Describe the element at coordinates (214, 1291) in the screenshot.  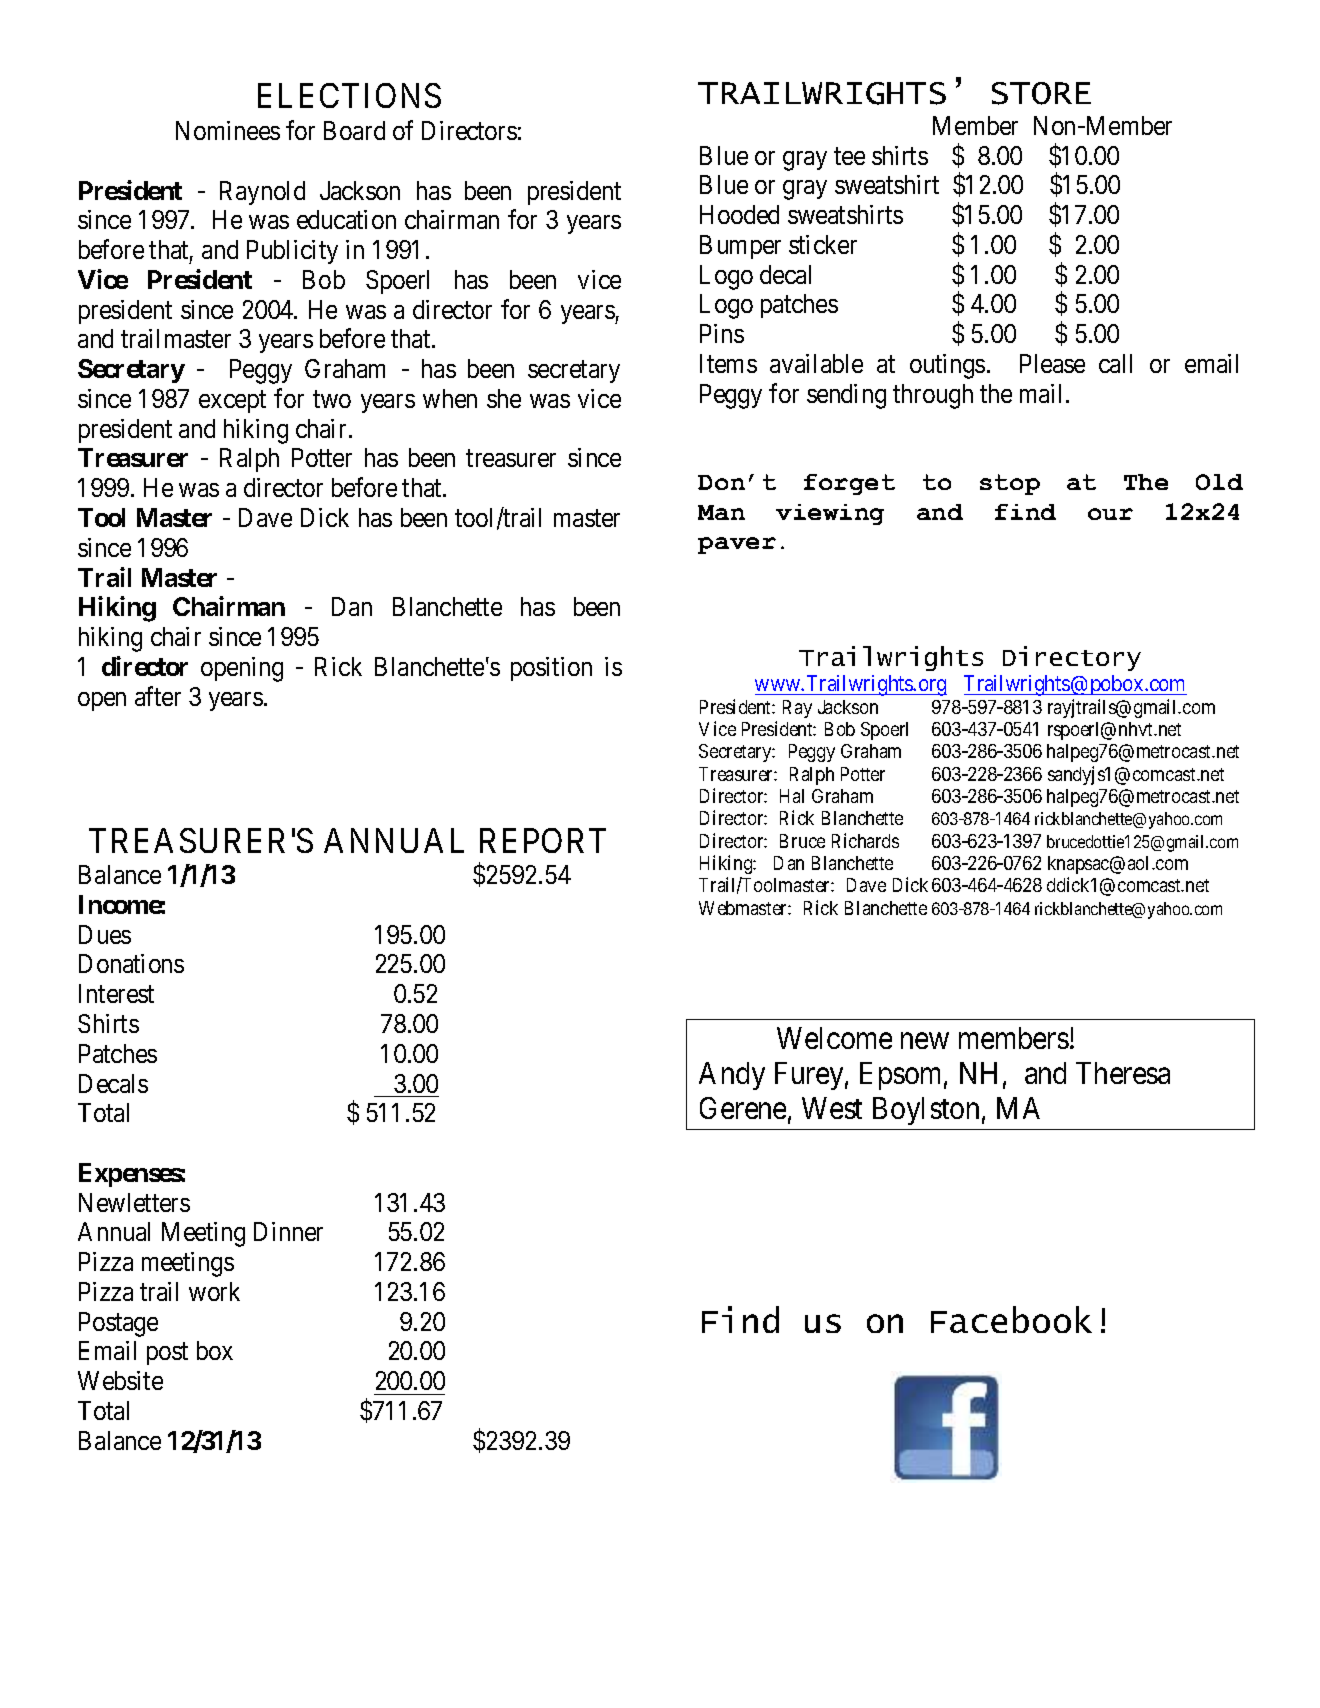
I see `work` at that location.
